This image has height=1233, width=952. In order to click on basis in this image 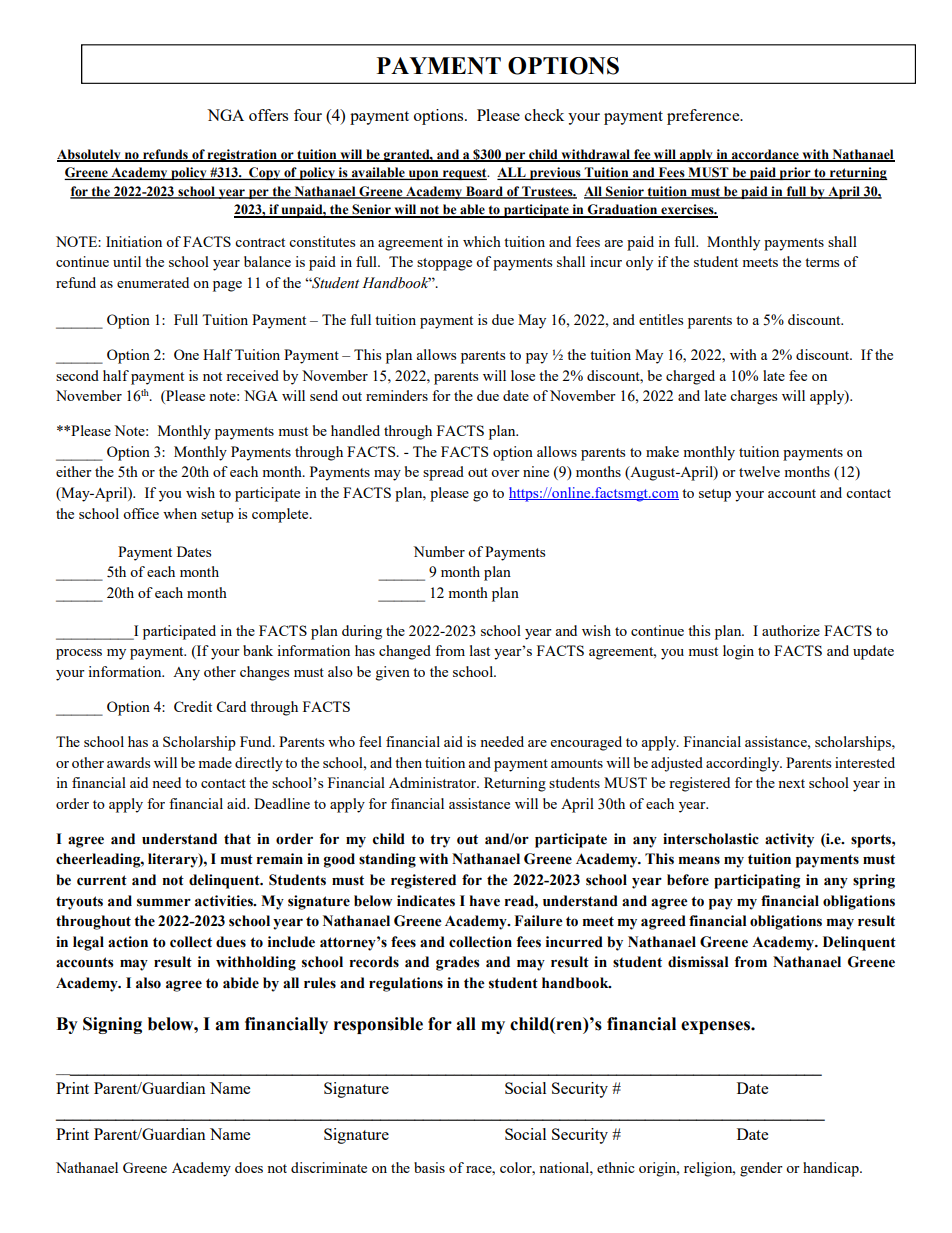, I will do `click(429, 1167)`.
